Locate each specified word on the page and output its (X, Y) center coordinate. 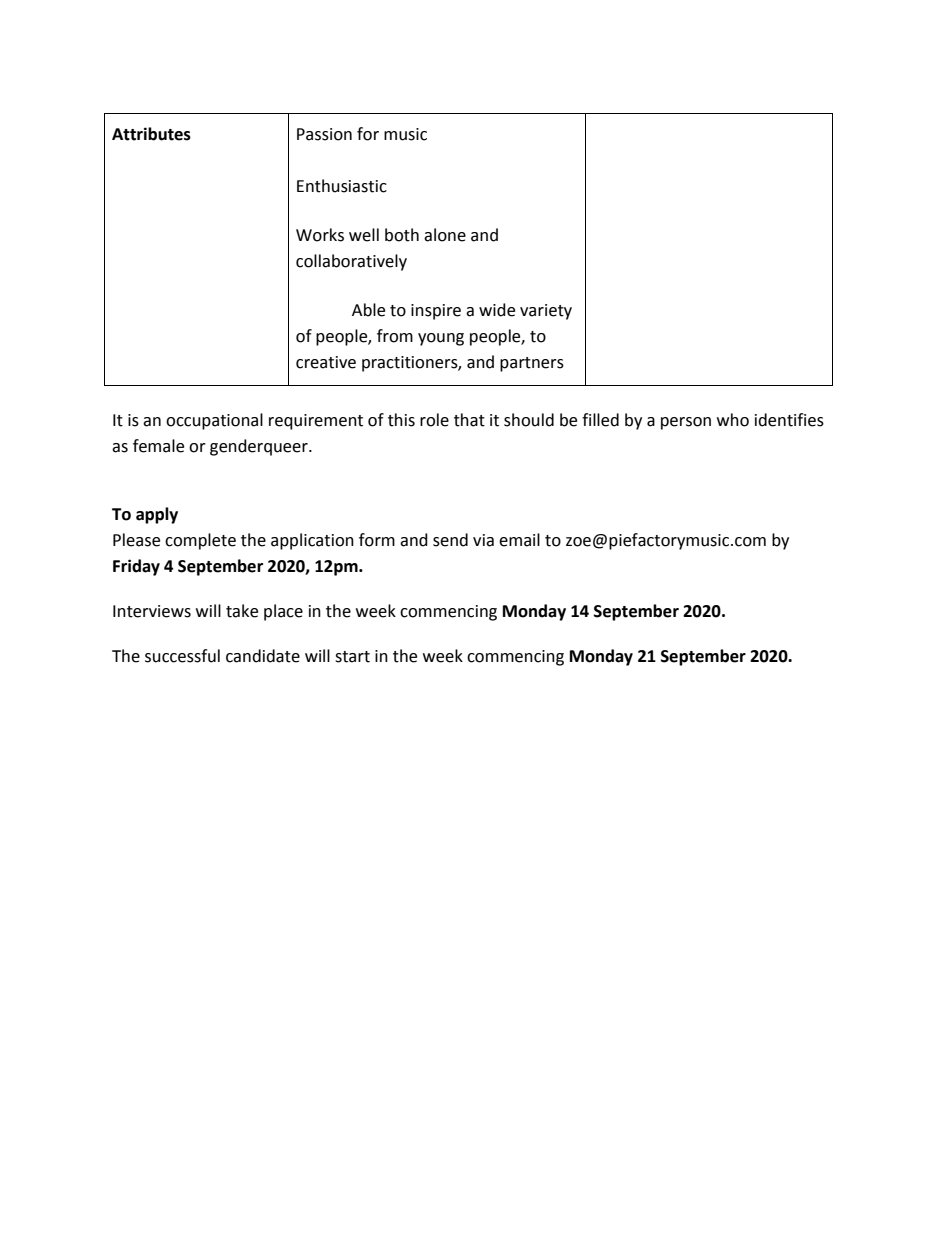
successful (182, 656)
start (352, 657)
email (519, 540)
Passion (324, 134)
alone (445, 235)
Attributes (151, 134)
